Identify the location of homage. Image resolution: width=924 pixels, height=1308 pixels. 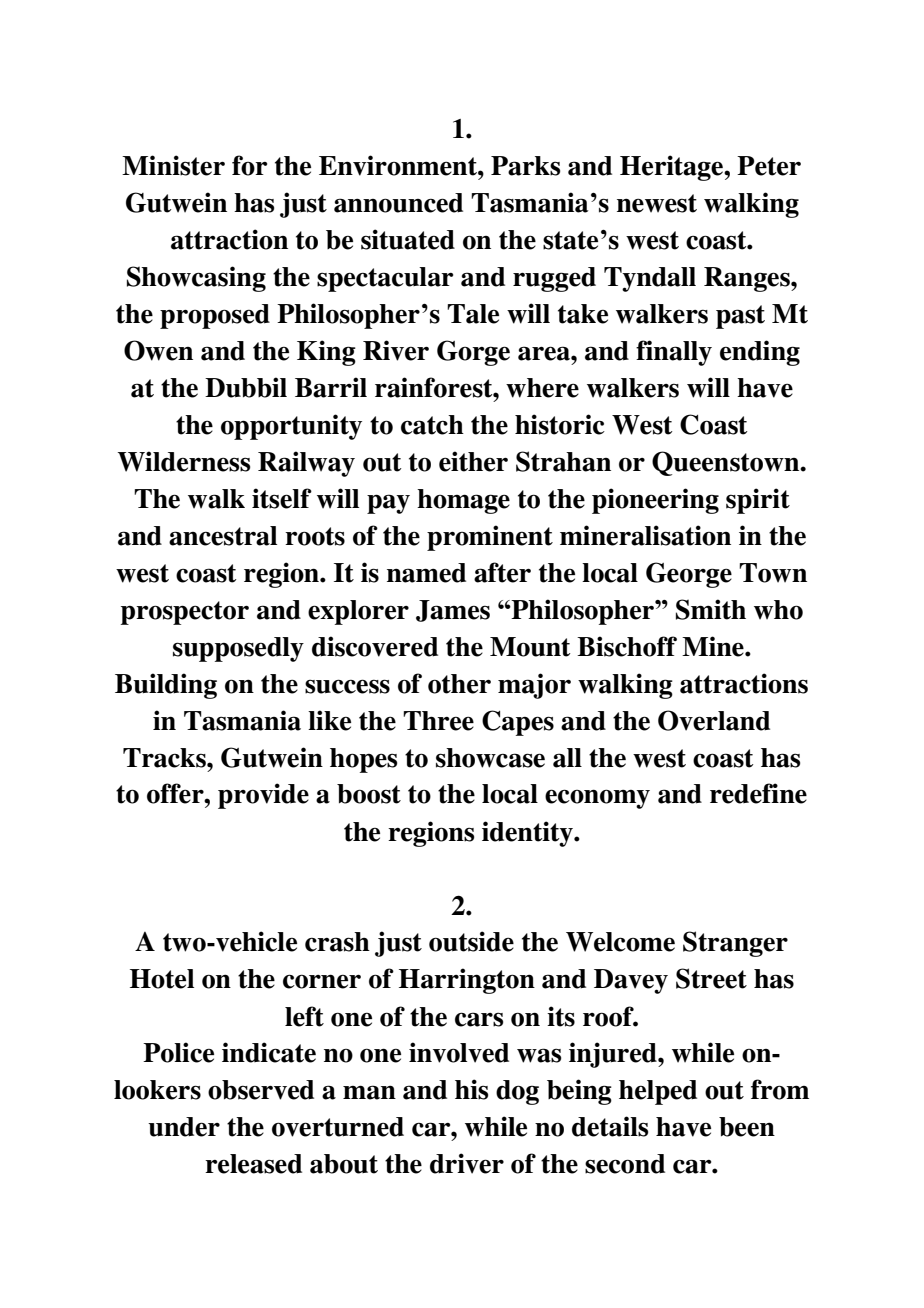
(463, 501).
